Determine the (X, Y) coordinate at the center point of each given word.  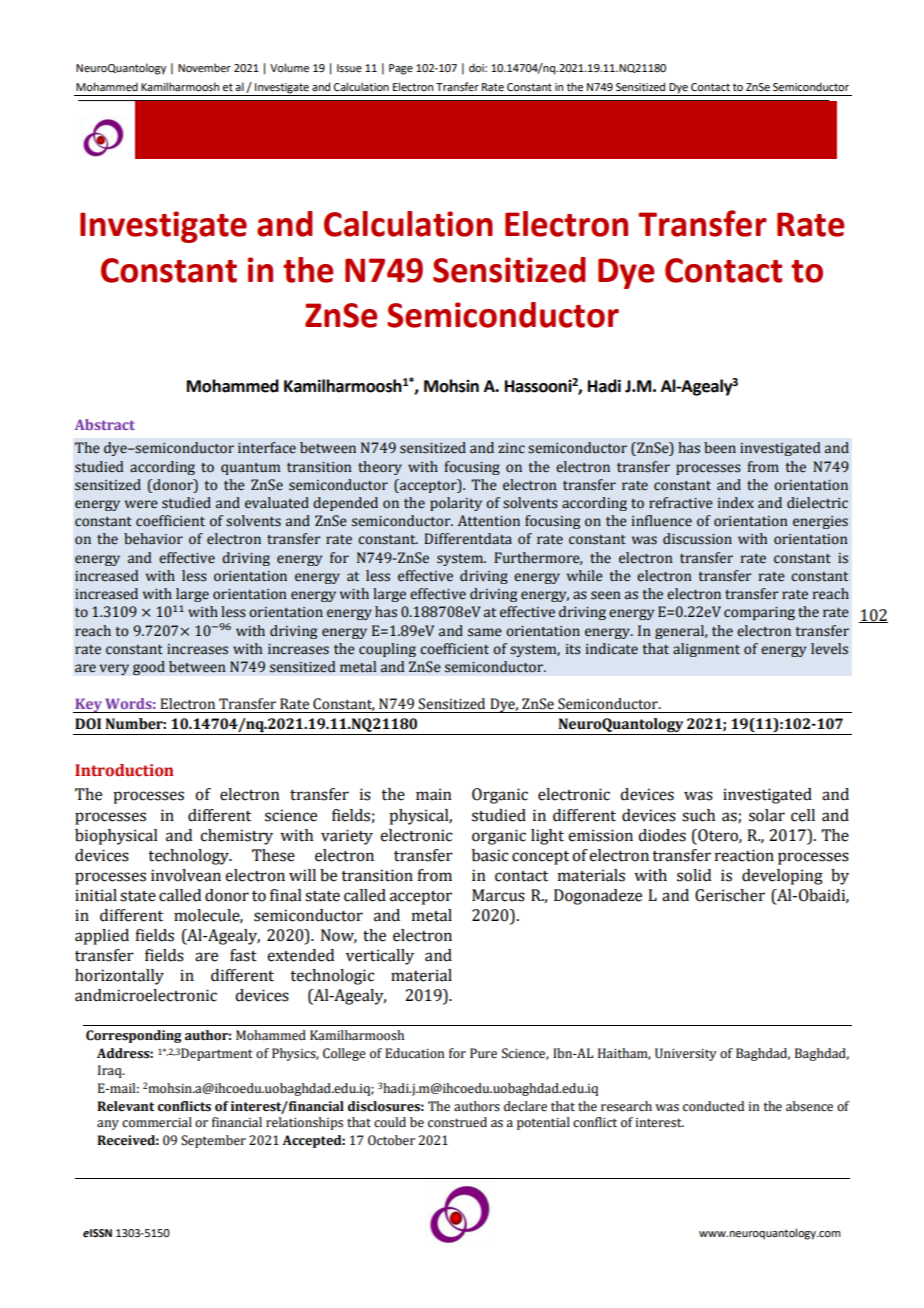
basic (490, 855)
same (485, 632)
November (204, 67)
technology (189, 857)
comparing (759, 613)
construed (457, 1122)
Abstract (105, 424)
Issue (349, 68)
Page (401, 69)
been (720, 448)
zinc (511, 448)
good (149, 668)
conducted (713, 1106)
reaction (744, 855)
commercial (157, 1122)
